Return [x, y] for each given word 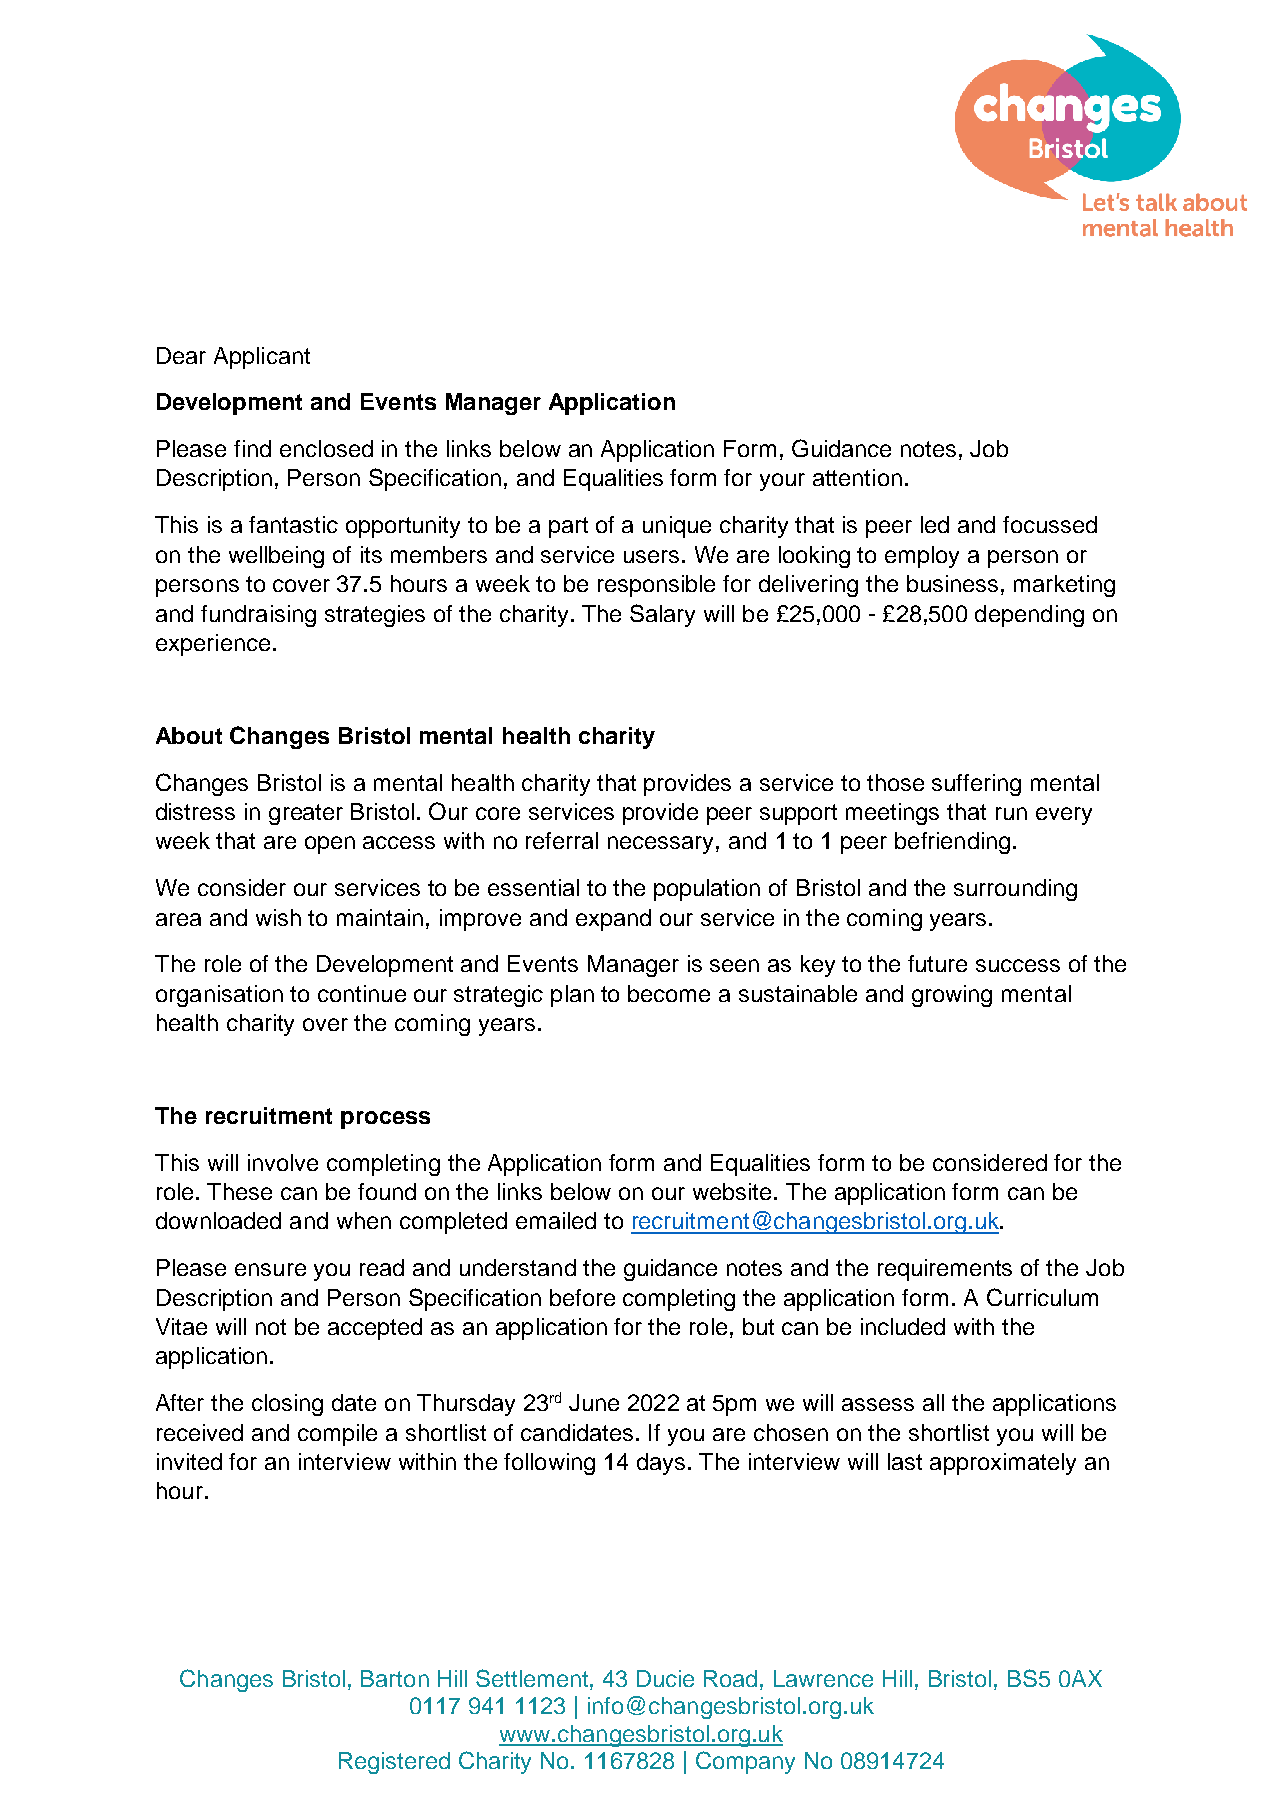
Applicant [262, 358]
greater [306, 814]
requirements [945, 1270]
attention [857, 477]
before [582, 1297]
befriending [952, 843]
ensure [270, 1269]
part [568, 527]
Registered [394, 1763]
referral [562, 840]
